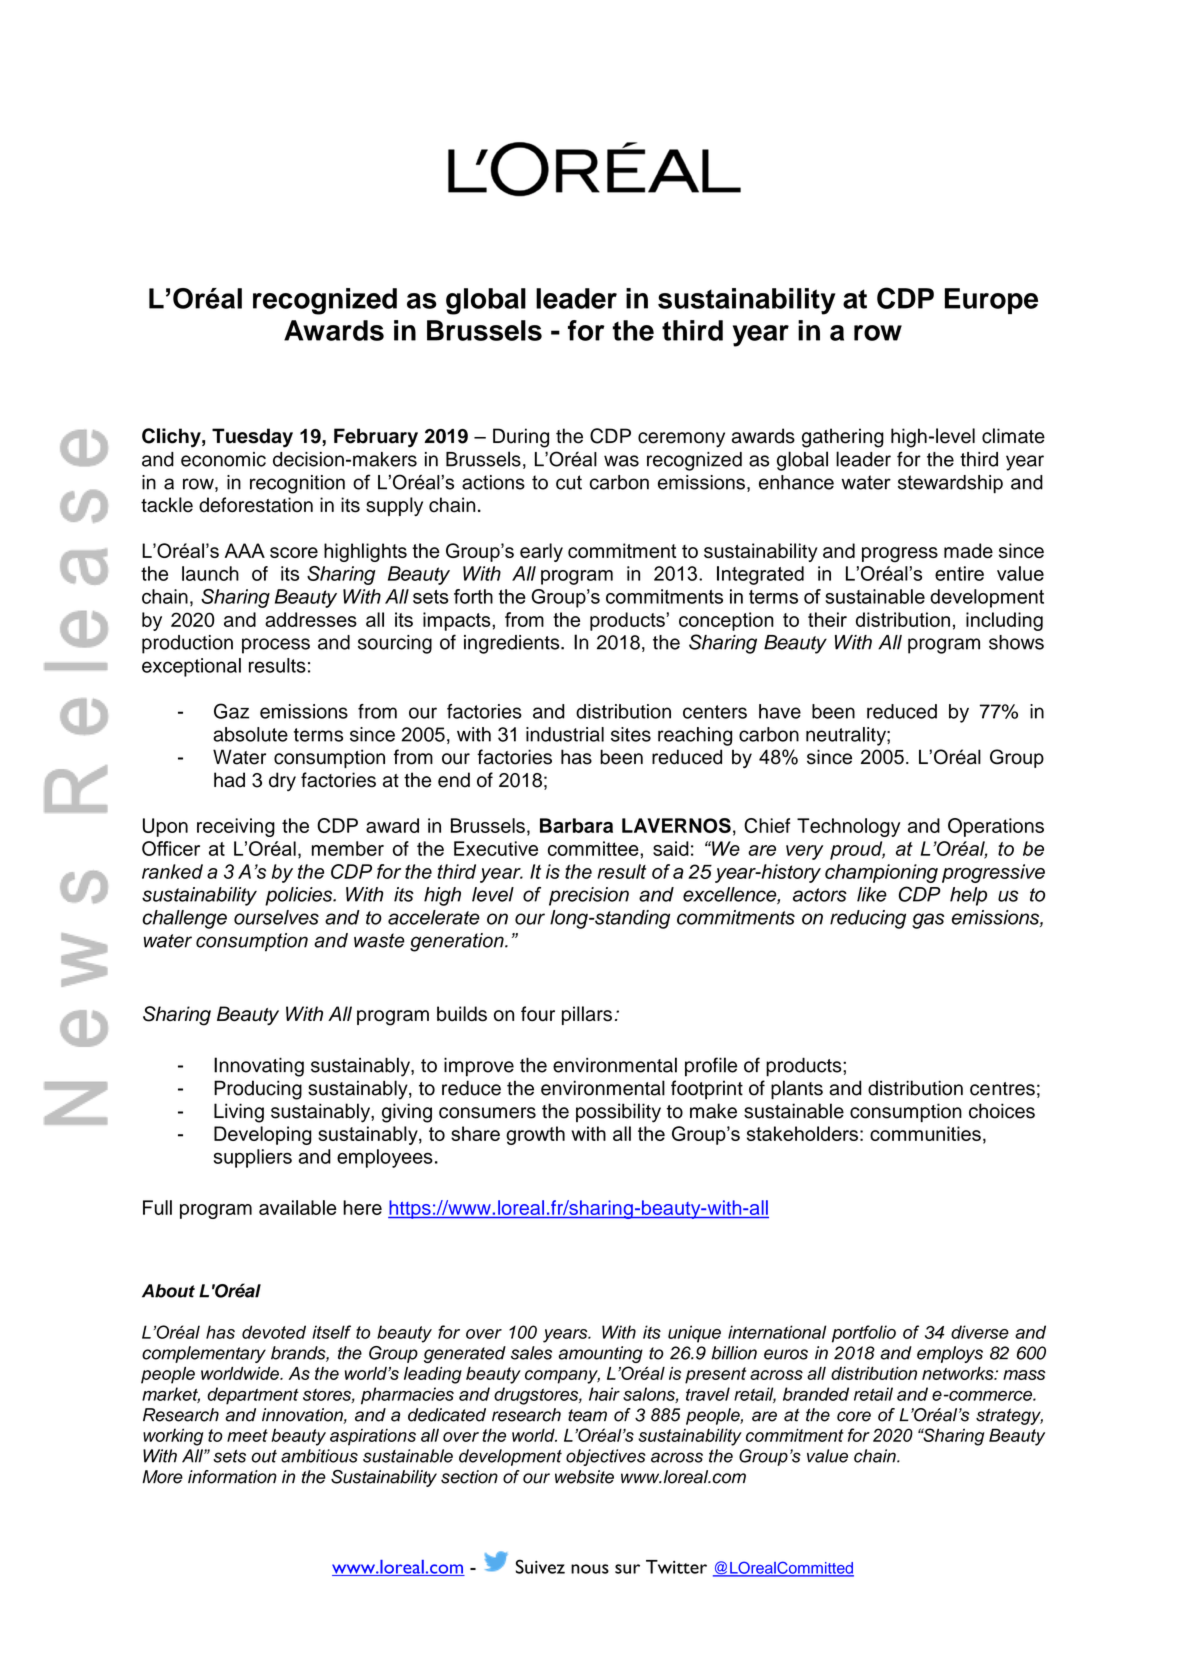 Image resolution: width=1186 pixels, height=1678 pixels. What do you see at coordinates (232, 1477) in the image?
I see `information` at bounding box center [232, 1477].
